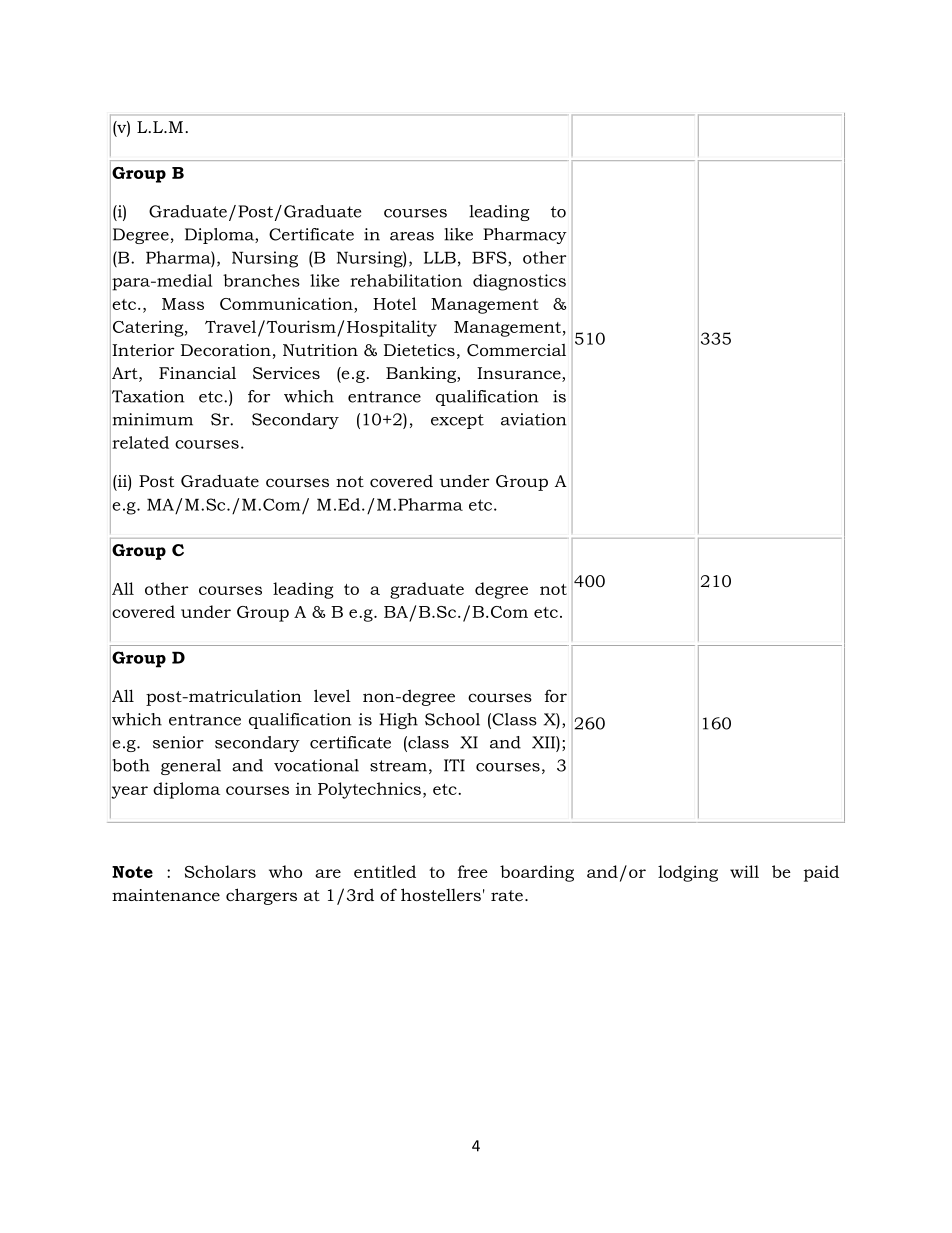  What do you see at coordinates (332, 695) in the screenshot?
I see `level` at bounding box center [332, 695].
